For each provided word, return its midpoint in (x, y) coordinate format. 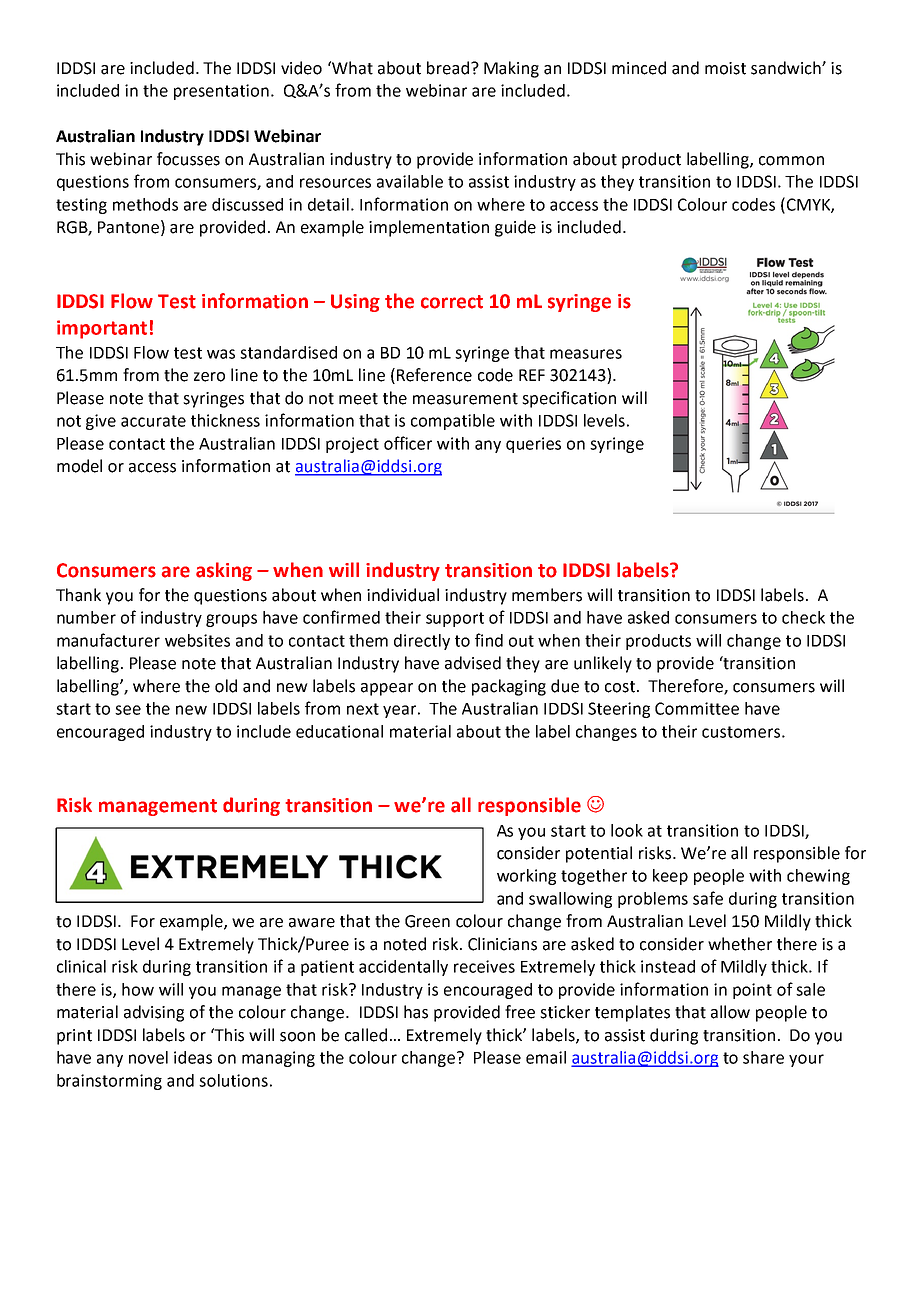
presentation (221, 92)
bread (448, 68)
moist (725, 68)
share (763, 1057)
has (416, 1012)
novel (148, 1057)
